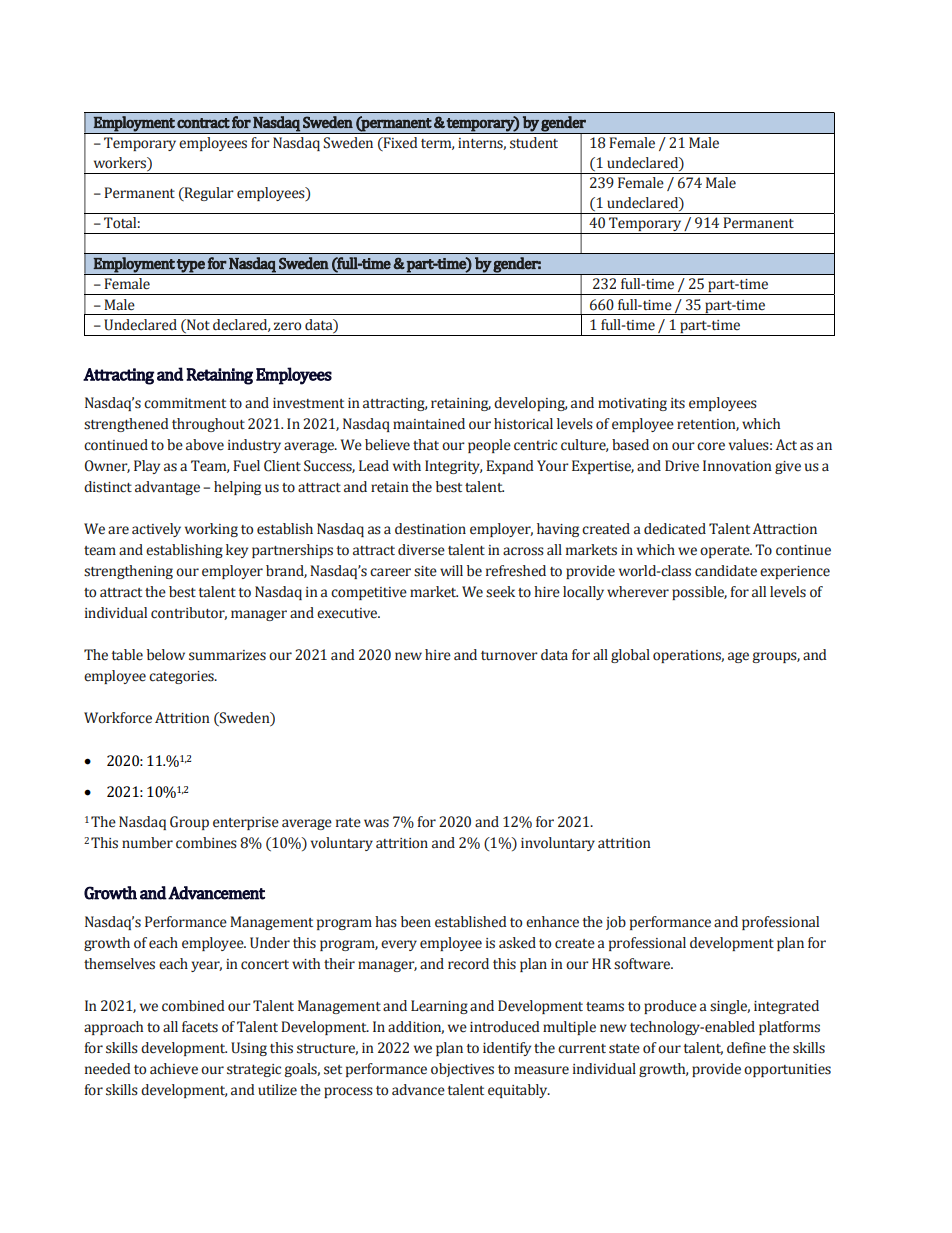 The image size is (952, 1233). Describe the element at coordinates (203, 123) in the screenshot. I see `contract` at that location.
